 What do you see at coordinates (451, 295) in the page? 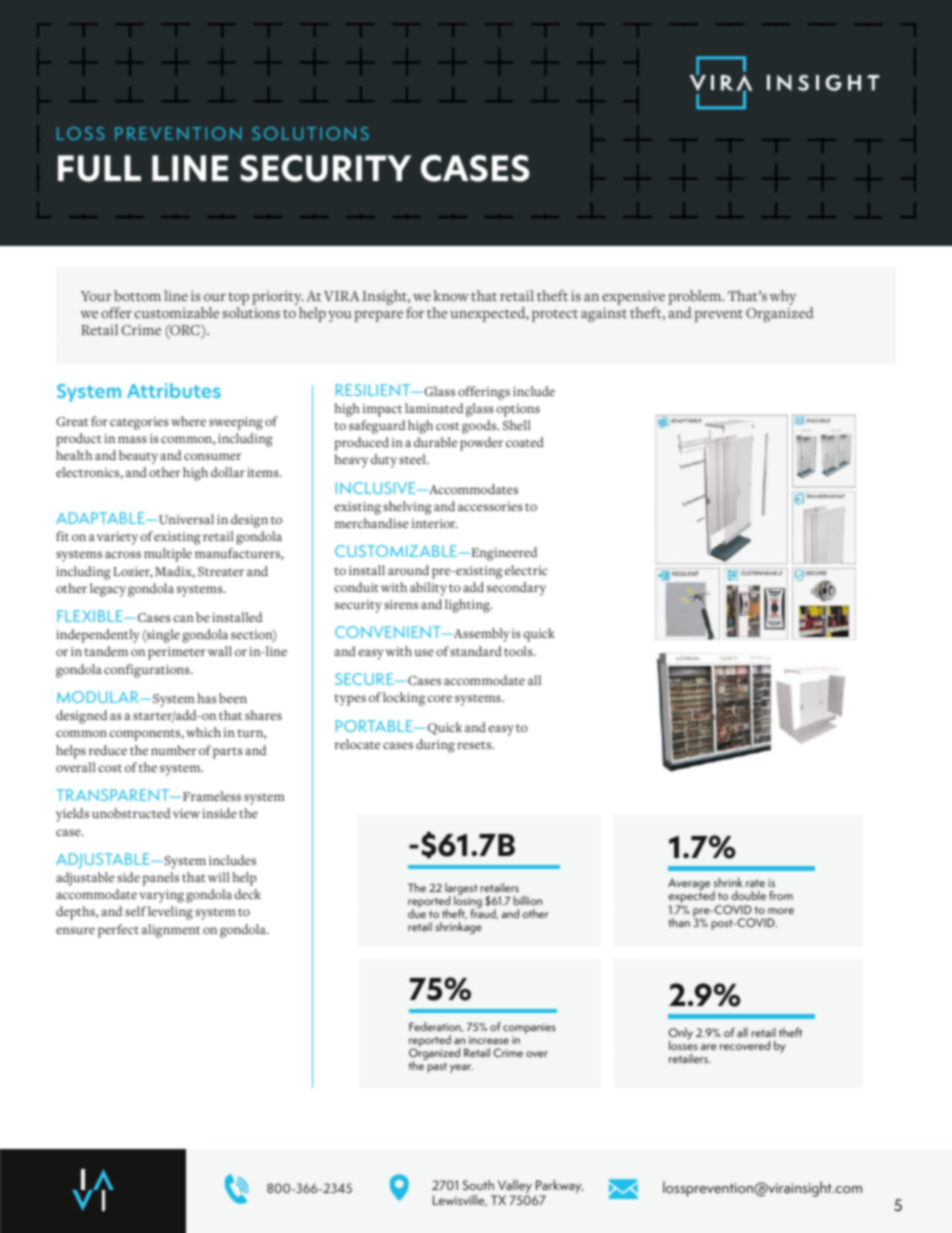
I see `know` at bounding box center [451, 295].
